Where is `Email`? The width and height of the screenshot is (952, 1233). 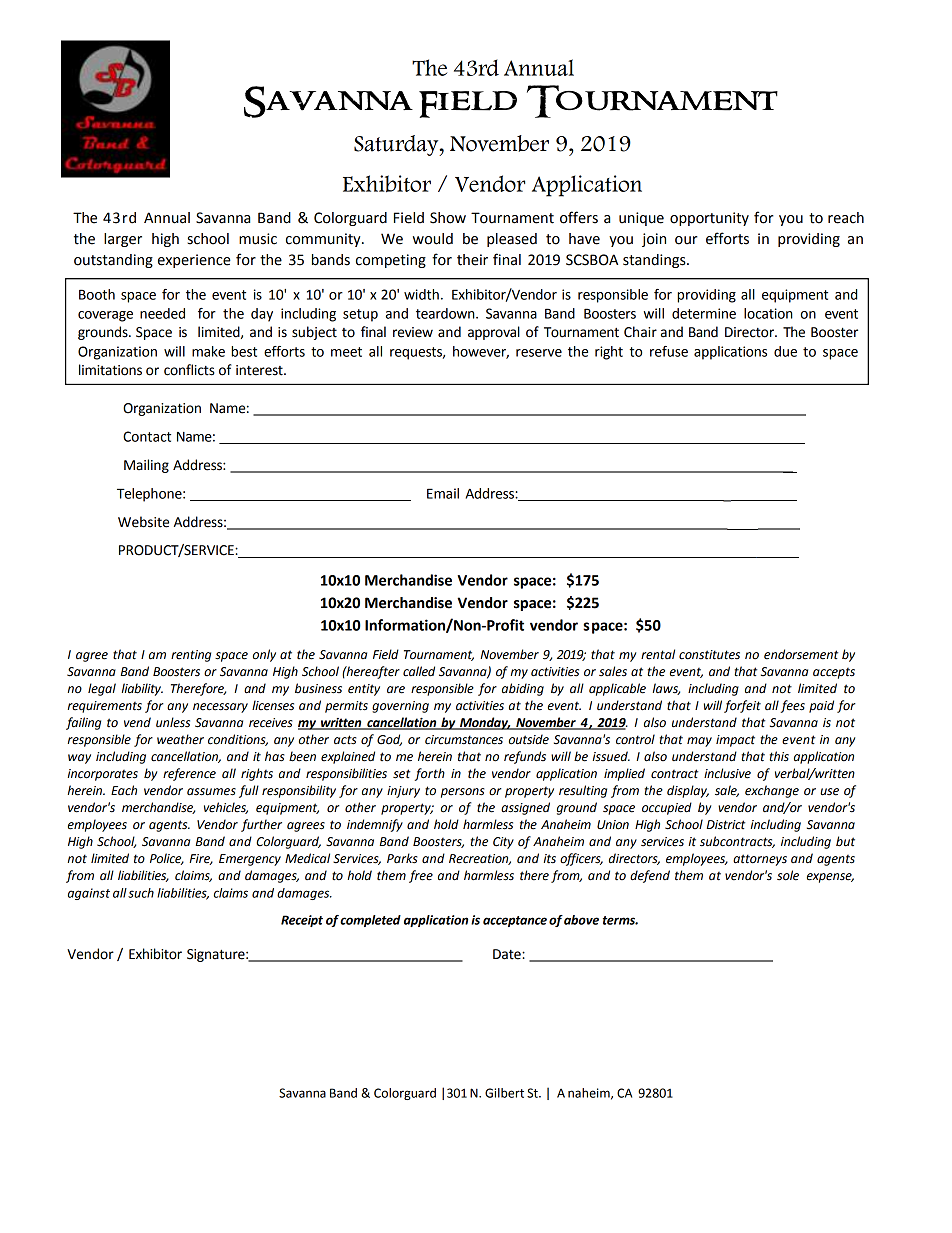 Email is located at coordinates (443, 493).
